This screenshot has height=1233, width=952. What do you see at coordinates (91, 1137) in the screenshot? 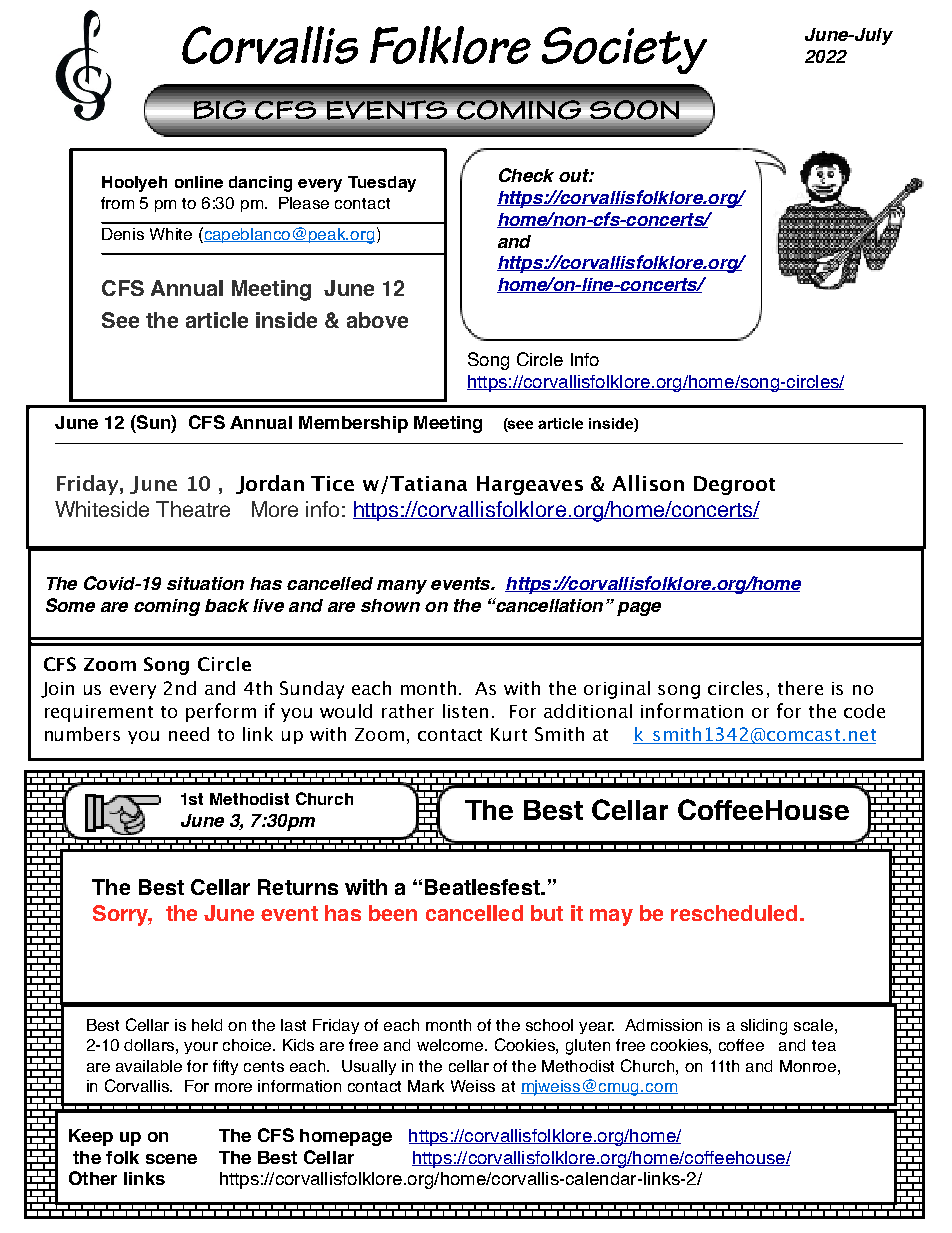
I see `Keep` at bounding box center [91, 1137].
